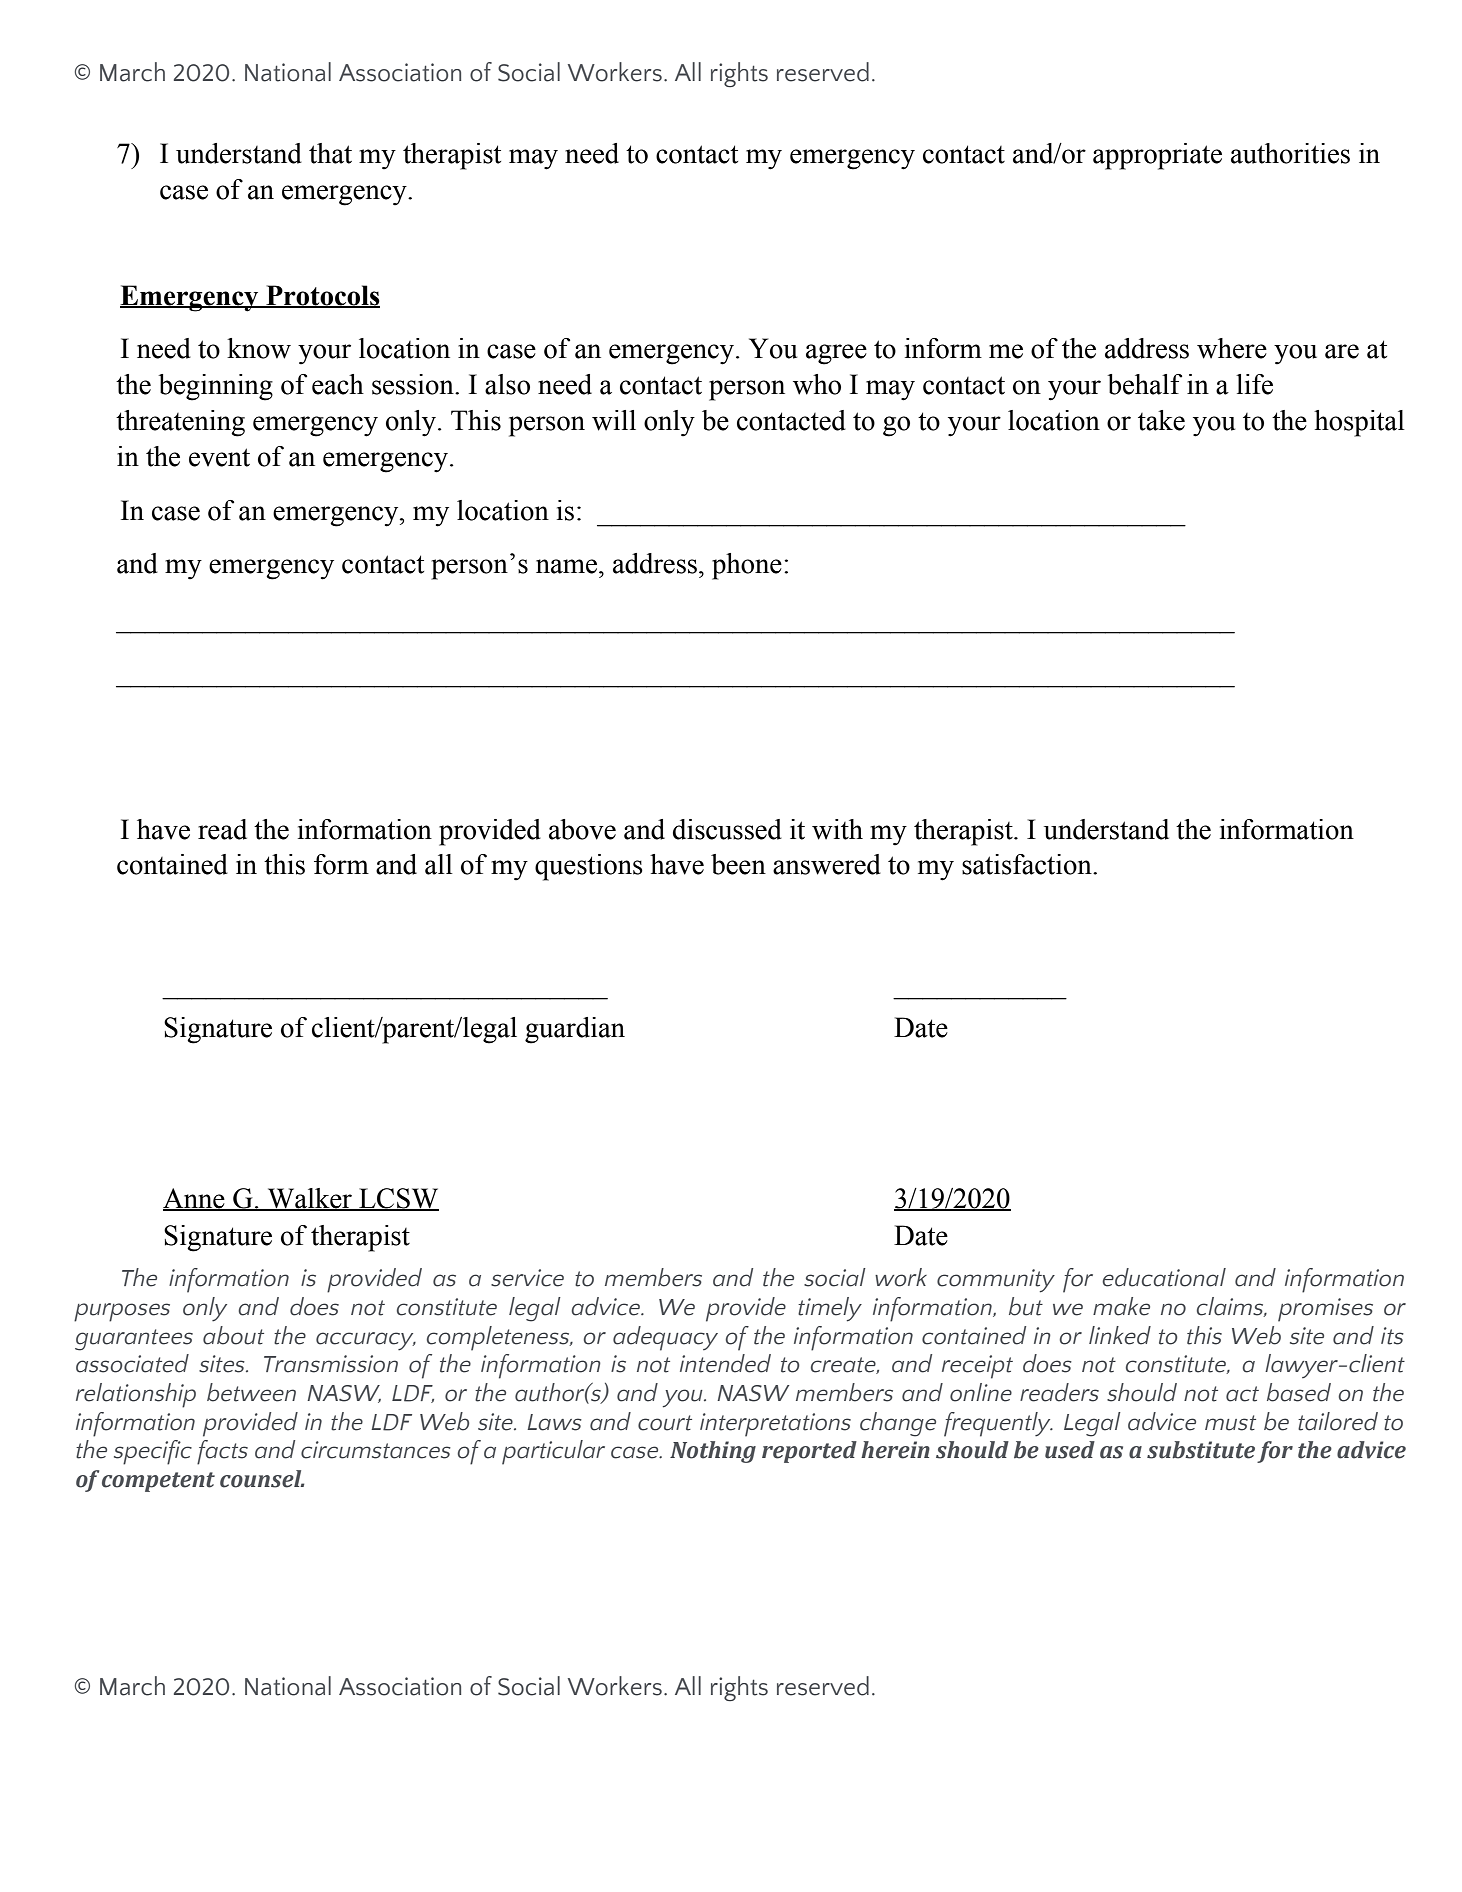 The width and height of the page is (1462, 1892). Describe the element at coordinates (836, 354) in the page. I see `agree` at that location.
